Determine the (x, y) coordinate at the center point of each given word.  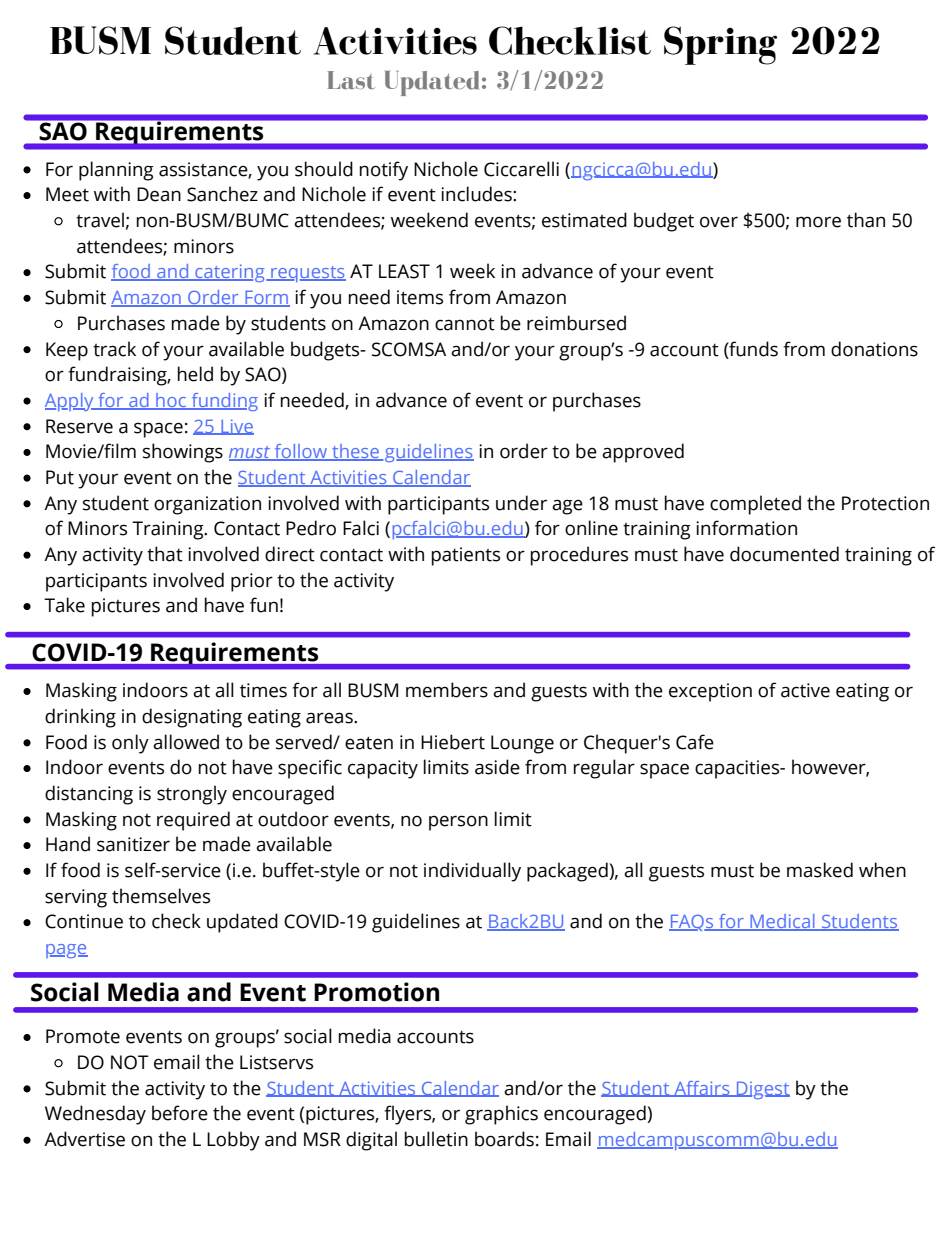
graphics (501, 1115)
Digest (762, 1090)
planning (116, 171)
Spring (720, 45)
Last (351, 80)
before (180, 1113)
